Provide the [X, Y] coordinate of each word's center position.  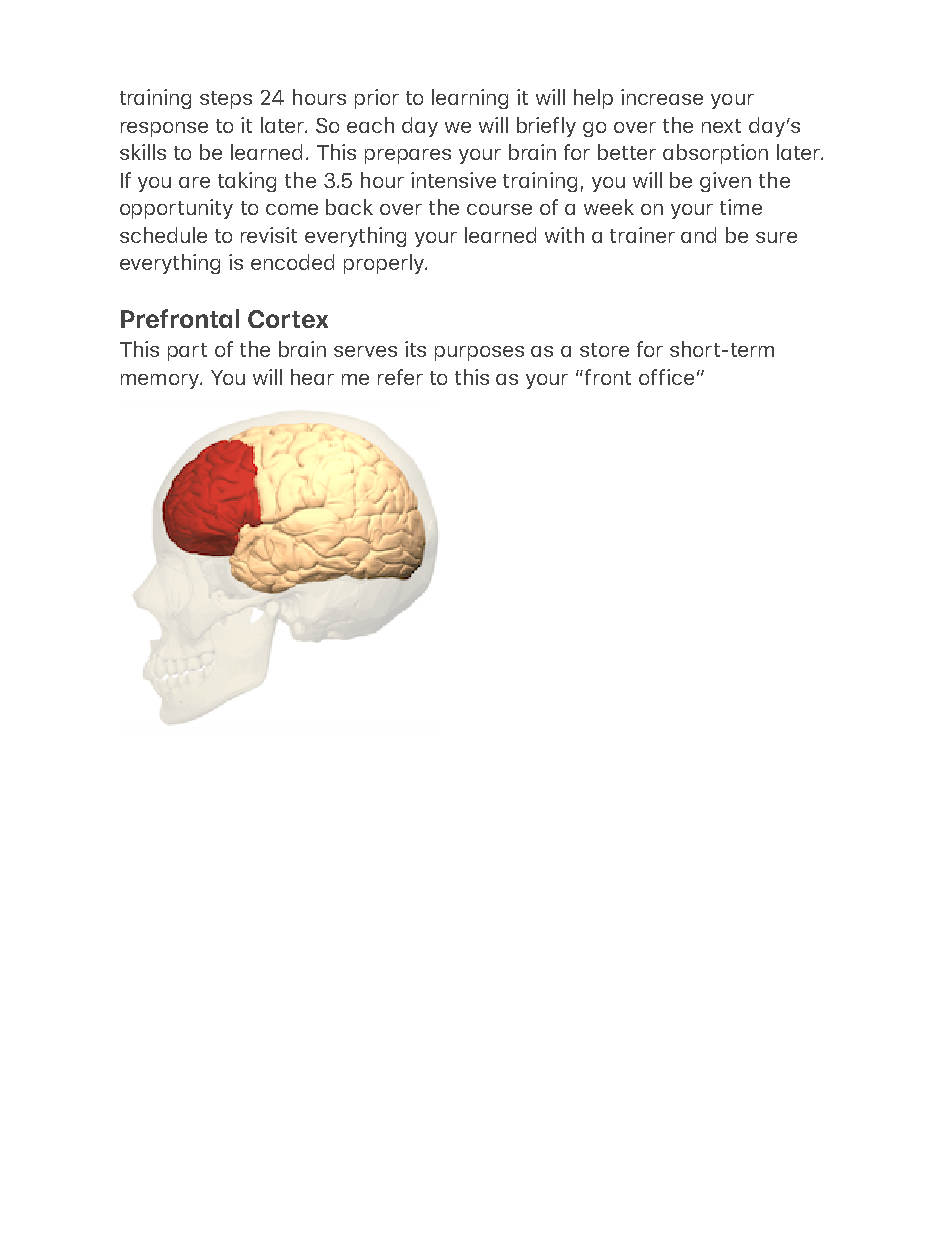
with [564, 235]
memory [161, 381]
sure [776, 237]
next [721, 126]
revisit [269, 235]
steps [226, 100]
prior [377, 99]
